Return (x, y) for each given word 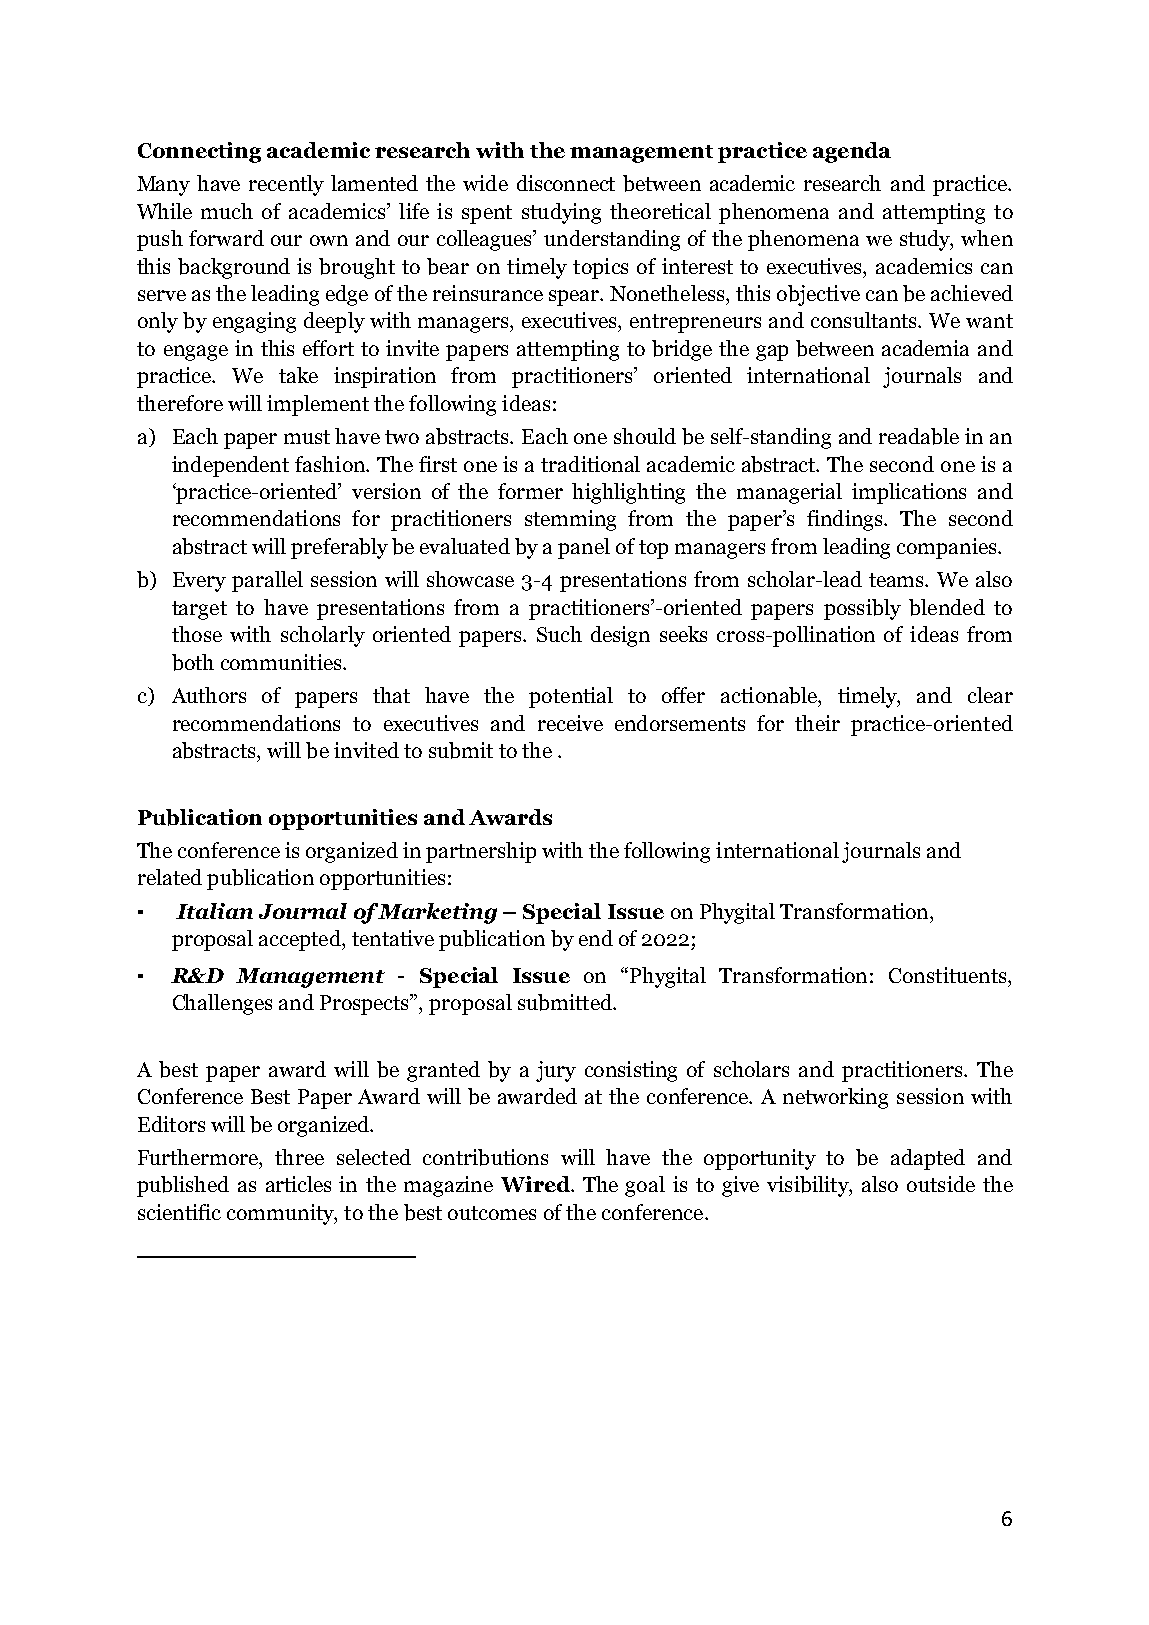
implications (909, 493)
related (170, 877)
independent (230, 466)
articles (298, 1184)
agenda (852, 152)
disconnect (566, 183)
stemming (570, 520)
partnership (481, 852)
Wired (536, 1184)
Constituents (949, 975)
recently (286, 185)
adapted (928, 1159)
